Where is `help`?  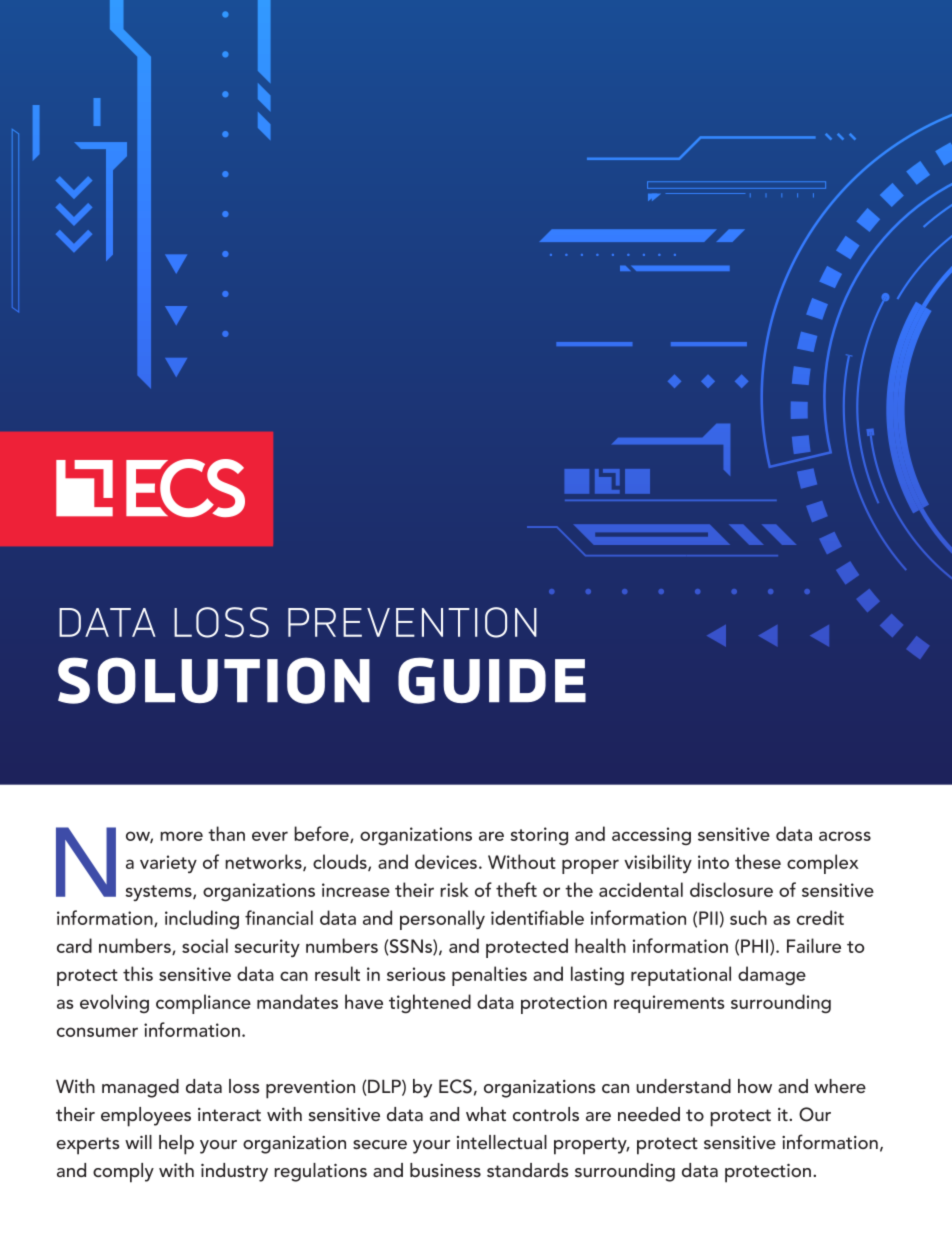
help is located at coordinates (176, 1145).
